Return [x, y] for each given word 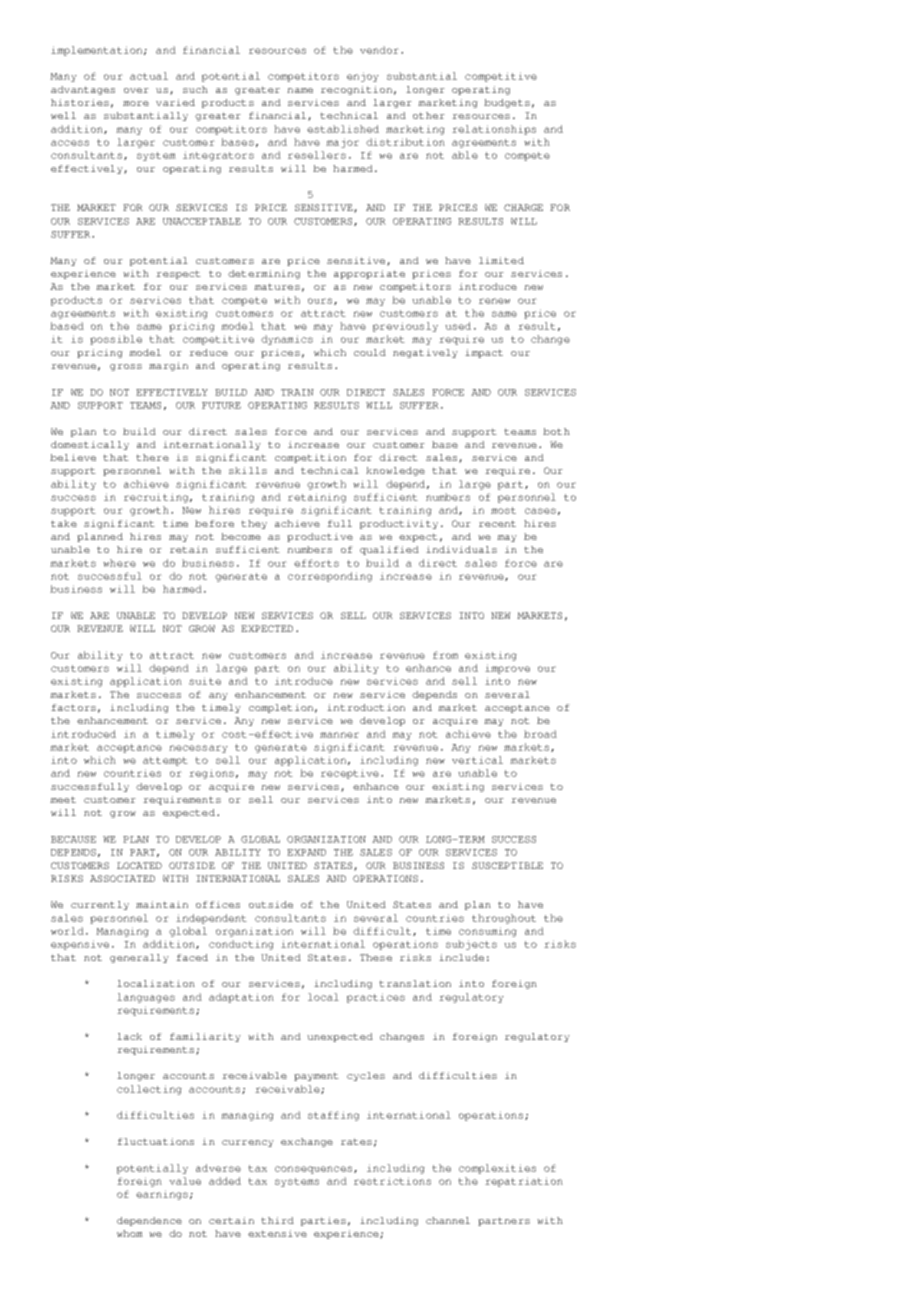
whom [130, 1233]
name [300, 90]
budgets [507, 103]
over [136, 90]
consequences [313, 1170]
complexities [497, 1169]
